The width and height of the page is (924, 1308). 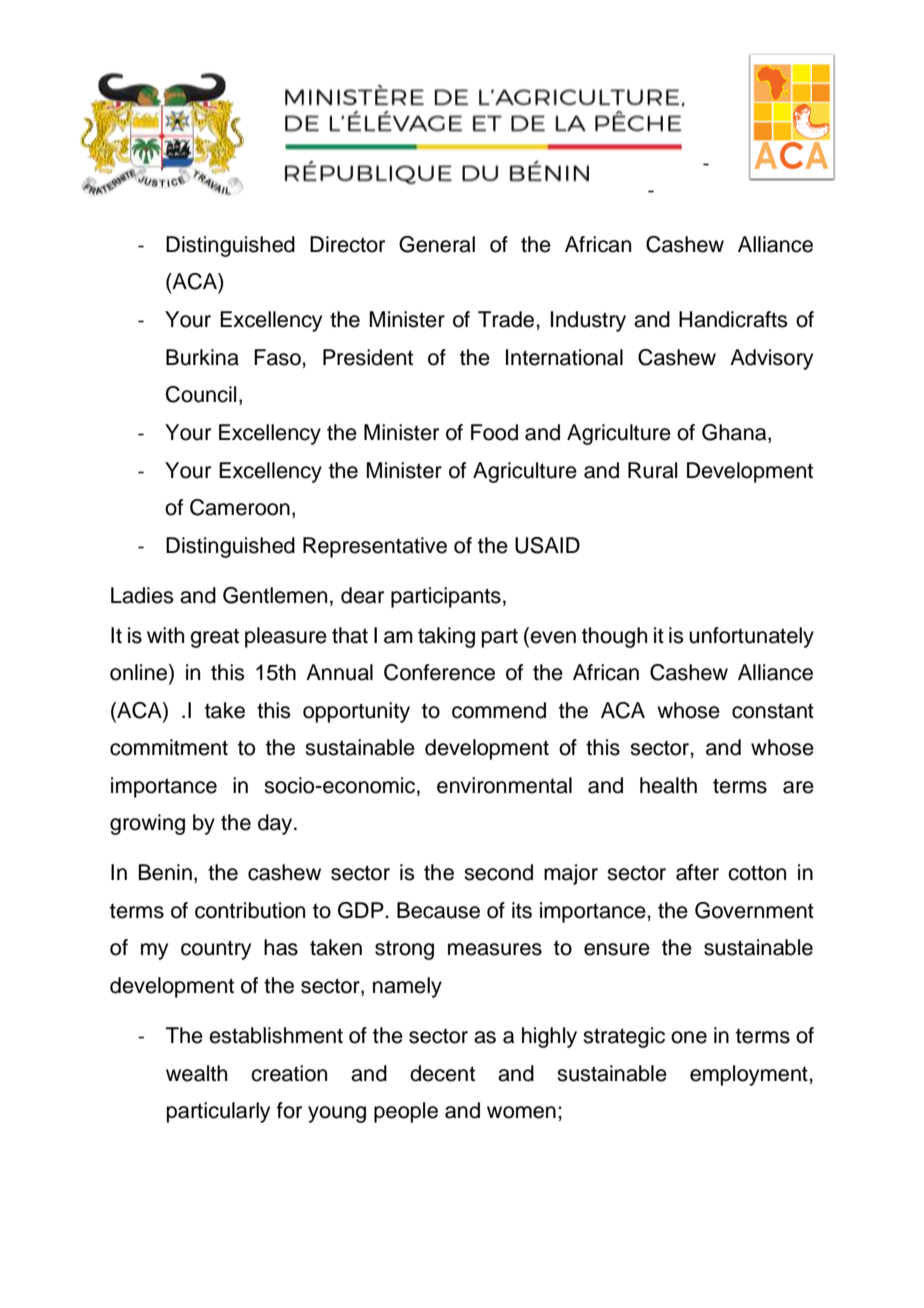 What do you see at coordinates (652, 470) in the page?
I see `Rural` at bounding box center [652, 470].
